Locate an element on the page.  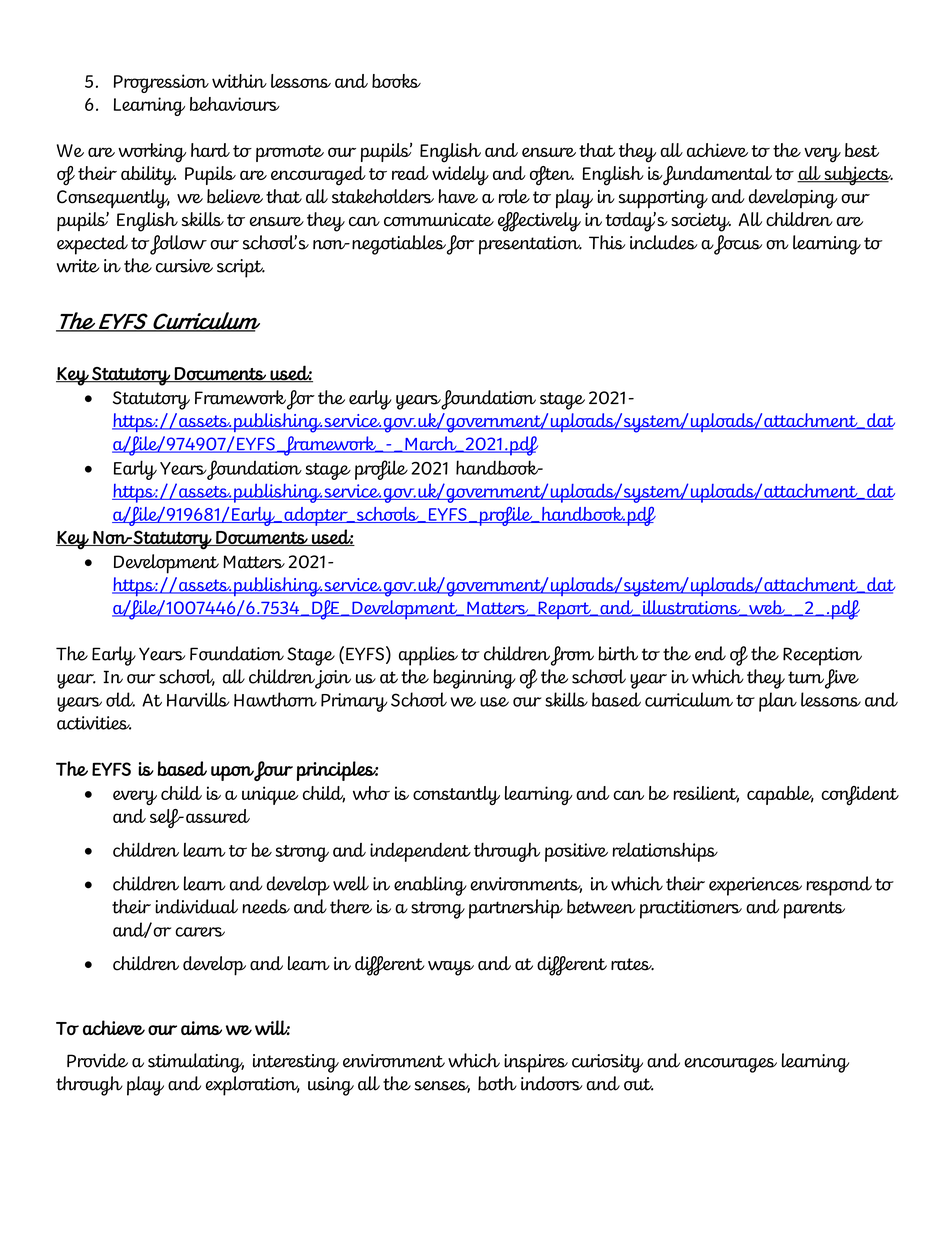
constantly is located at coordinates (456, 795).
